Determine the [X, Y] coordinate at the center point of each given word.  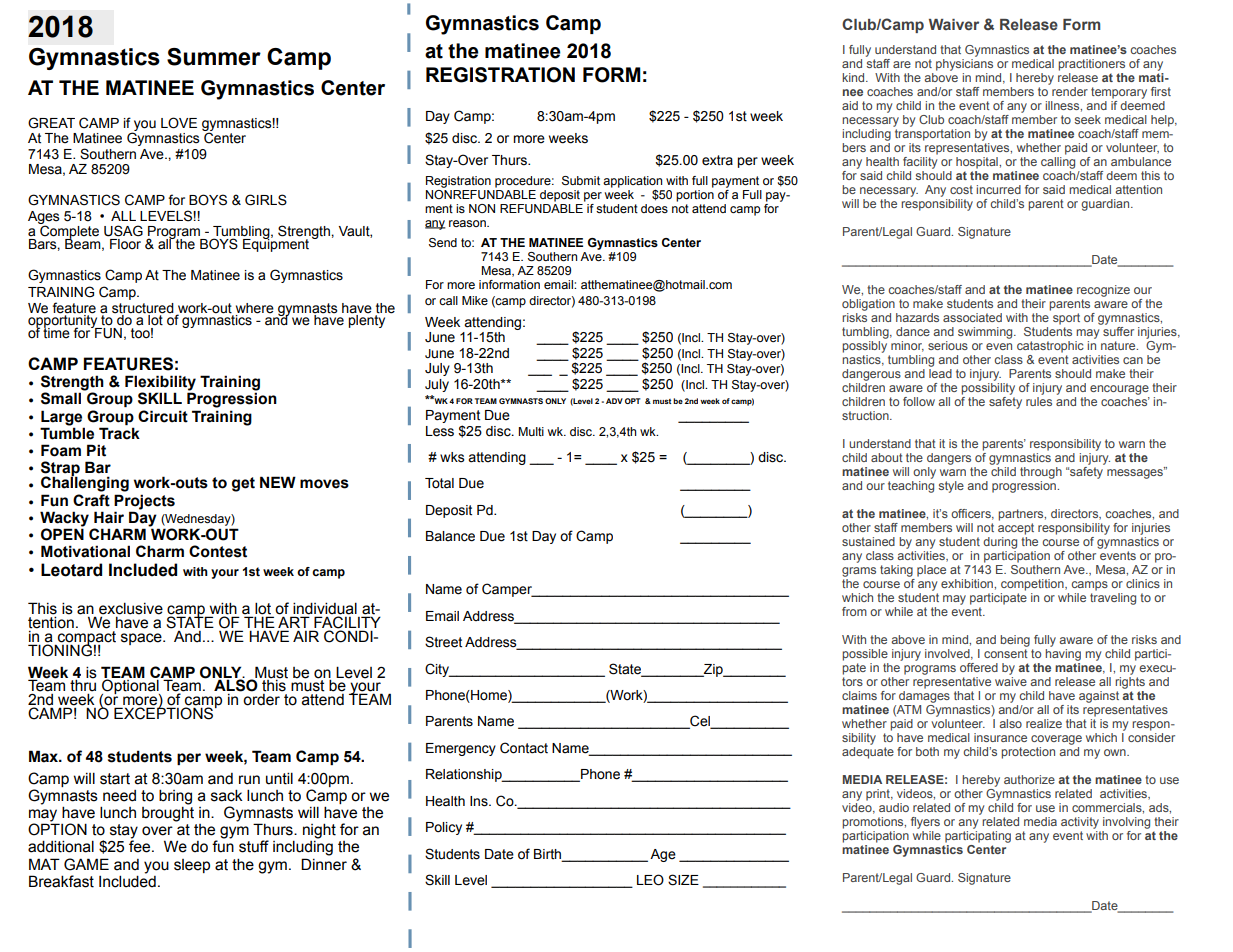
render [1070, 91]
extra [717, 160]
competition [1033, 585]
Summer [214, 57]
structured [143, 308]
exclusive [131, 609]
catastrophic [1050, 347]
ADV [614, 401]
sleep [192, 866]
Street [443, 642]
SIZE [683, 880]
